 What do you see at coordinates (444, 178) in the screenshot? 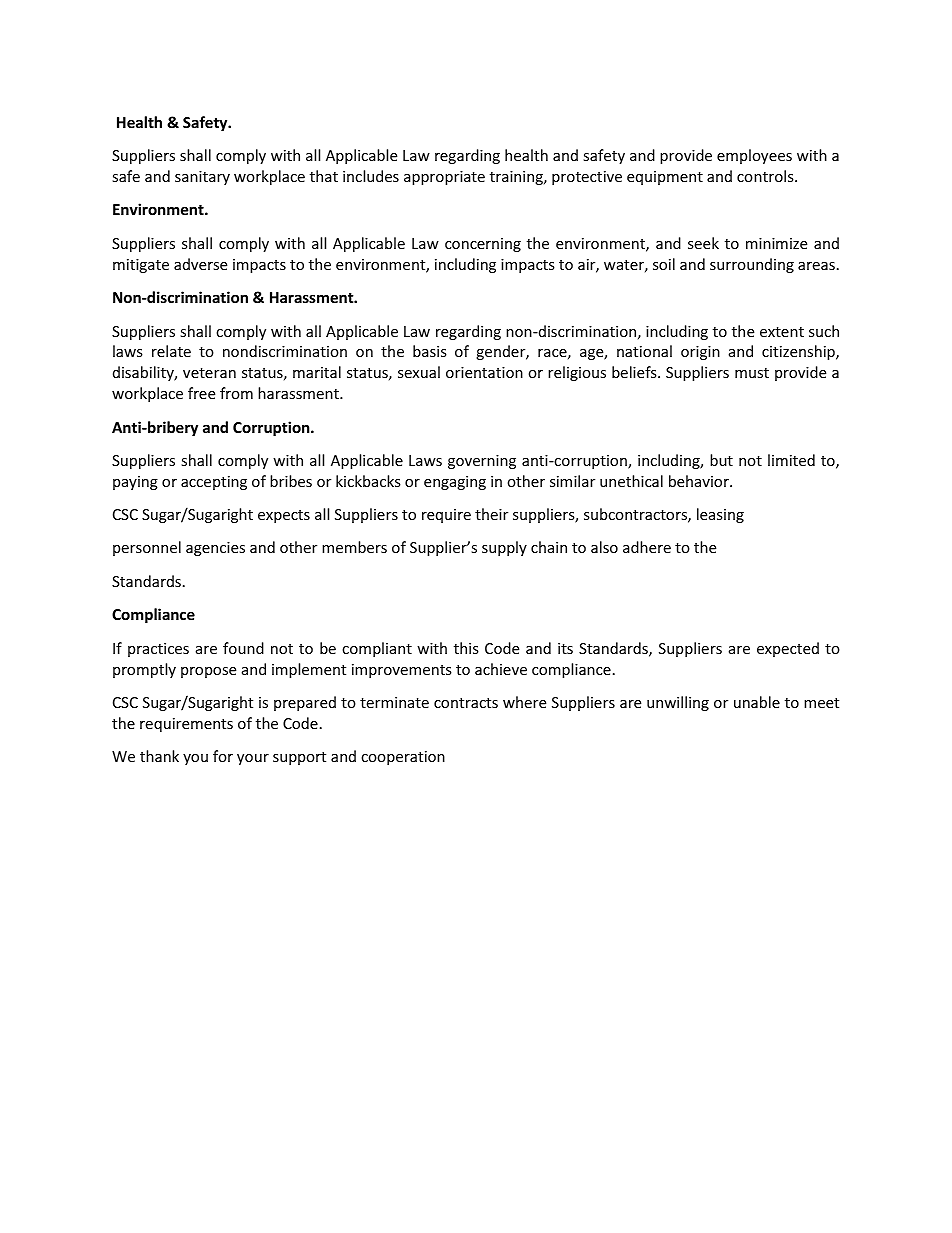
I see `appropriate` at bounding box center [444, 178].
